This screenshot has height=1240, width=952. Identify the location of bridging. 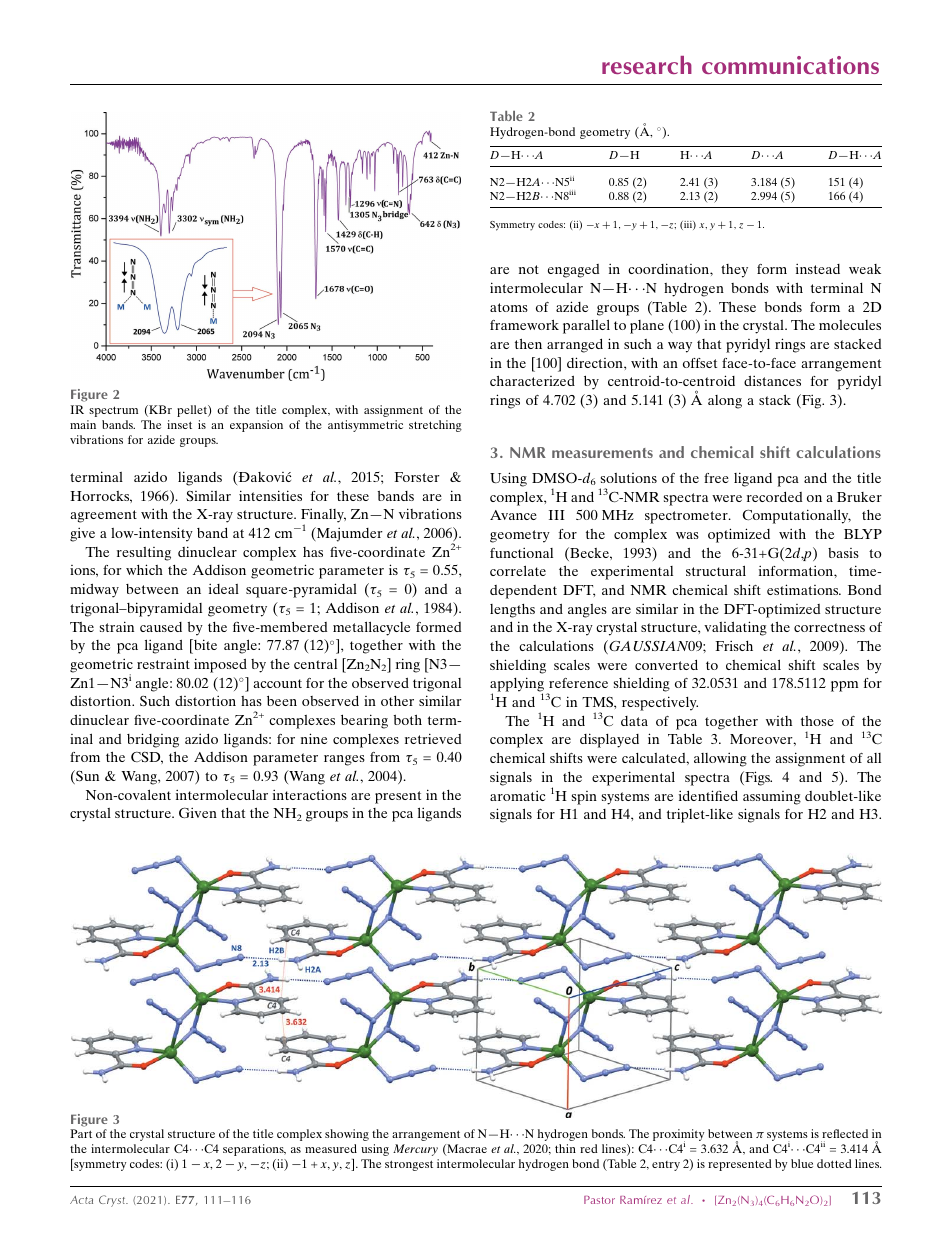
(153, 740).
